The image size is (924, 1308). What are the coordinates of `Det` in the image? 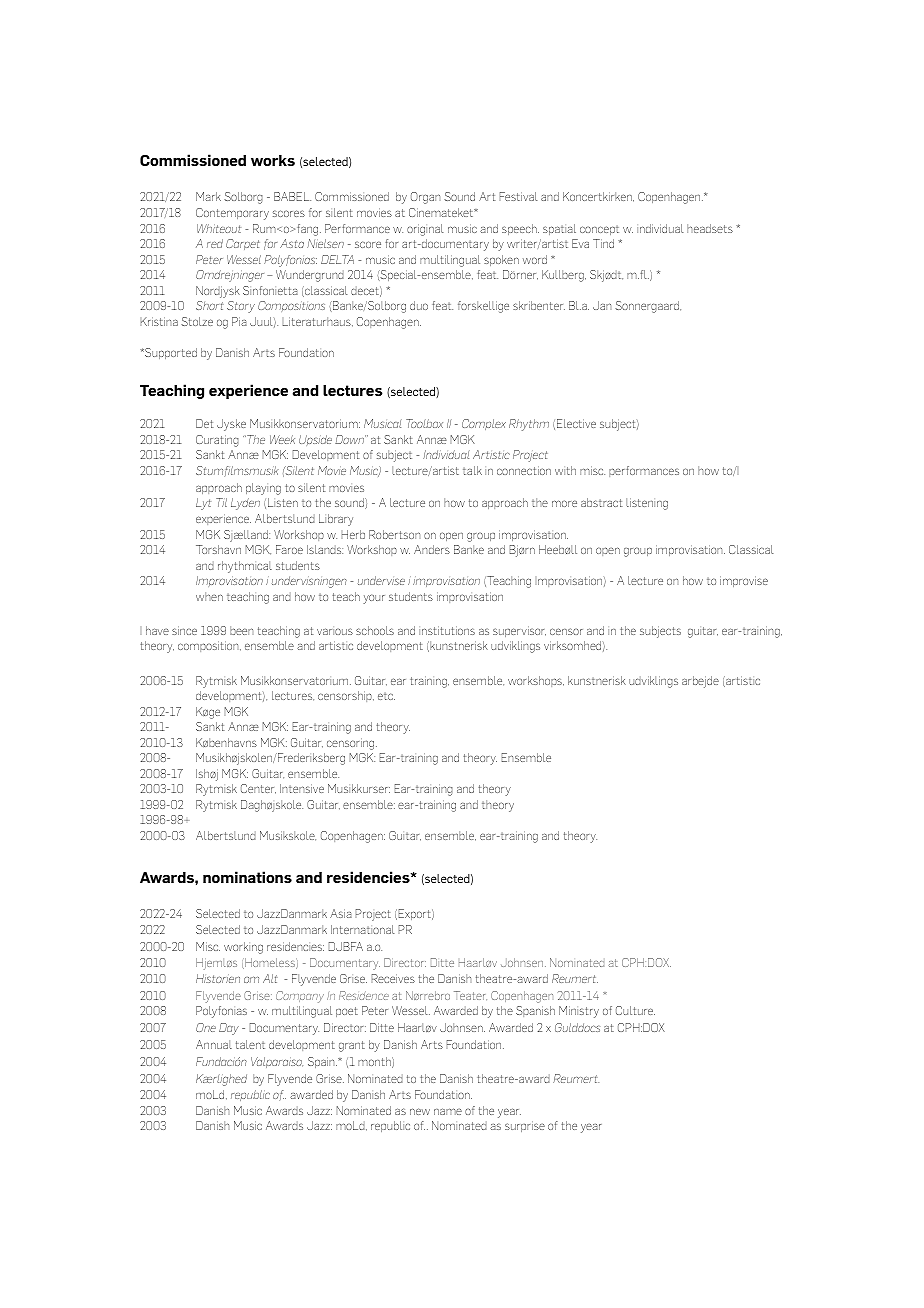 It's located at (205, 423).
